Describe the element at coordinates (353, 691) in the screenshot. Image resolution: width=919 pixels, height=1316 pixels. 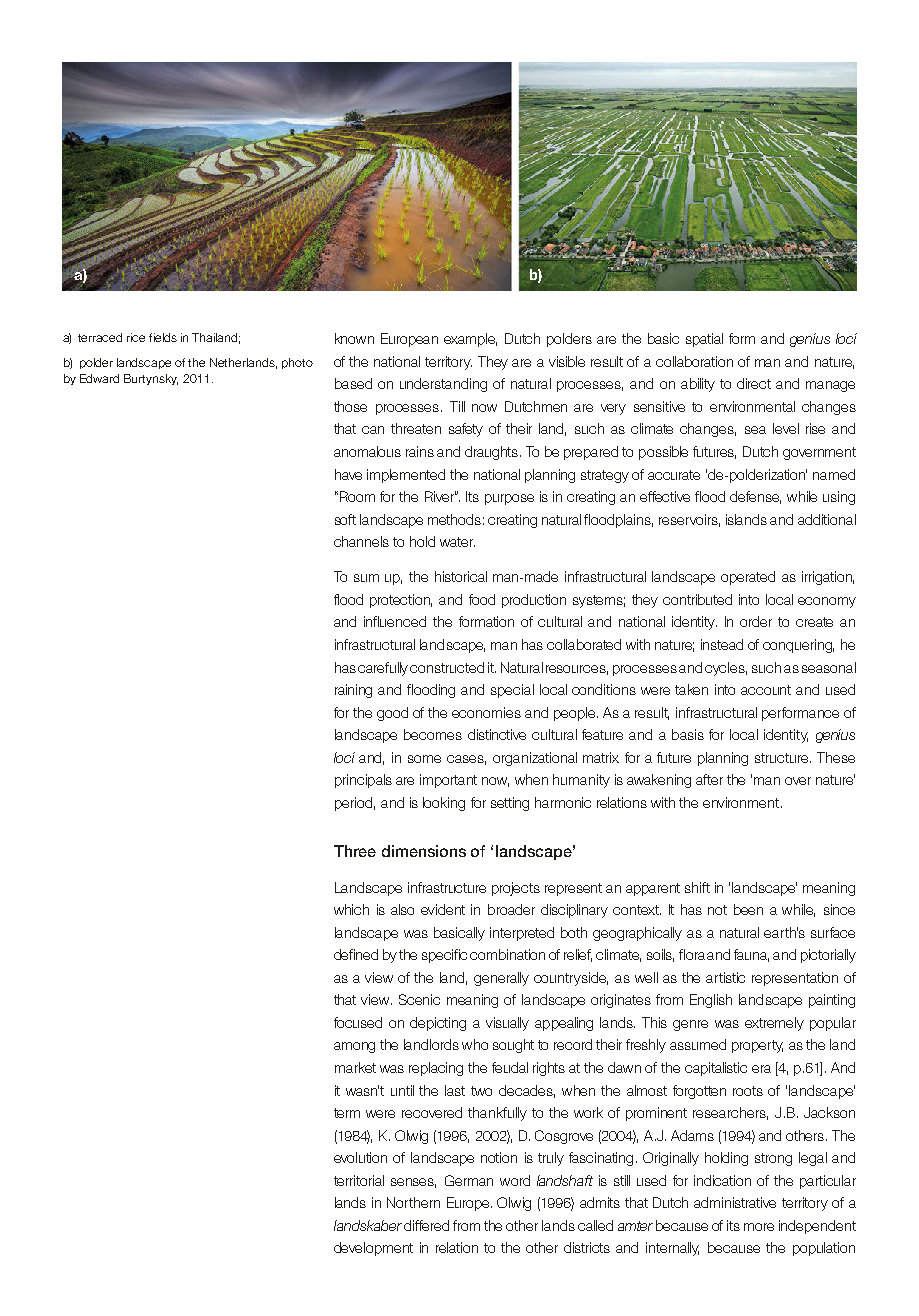
I see `raining` at that location.
